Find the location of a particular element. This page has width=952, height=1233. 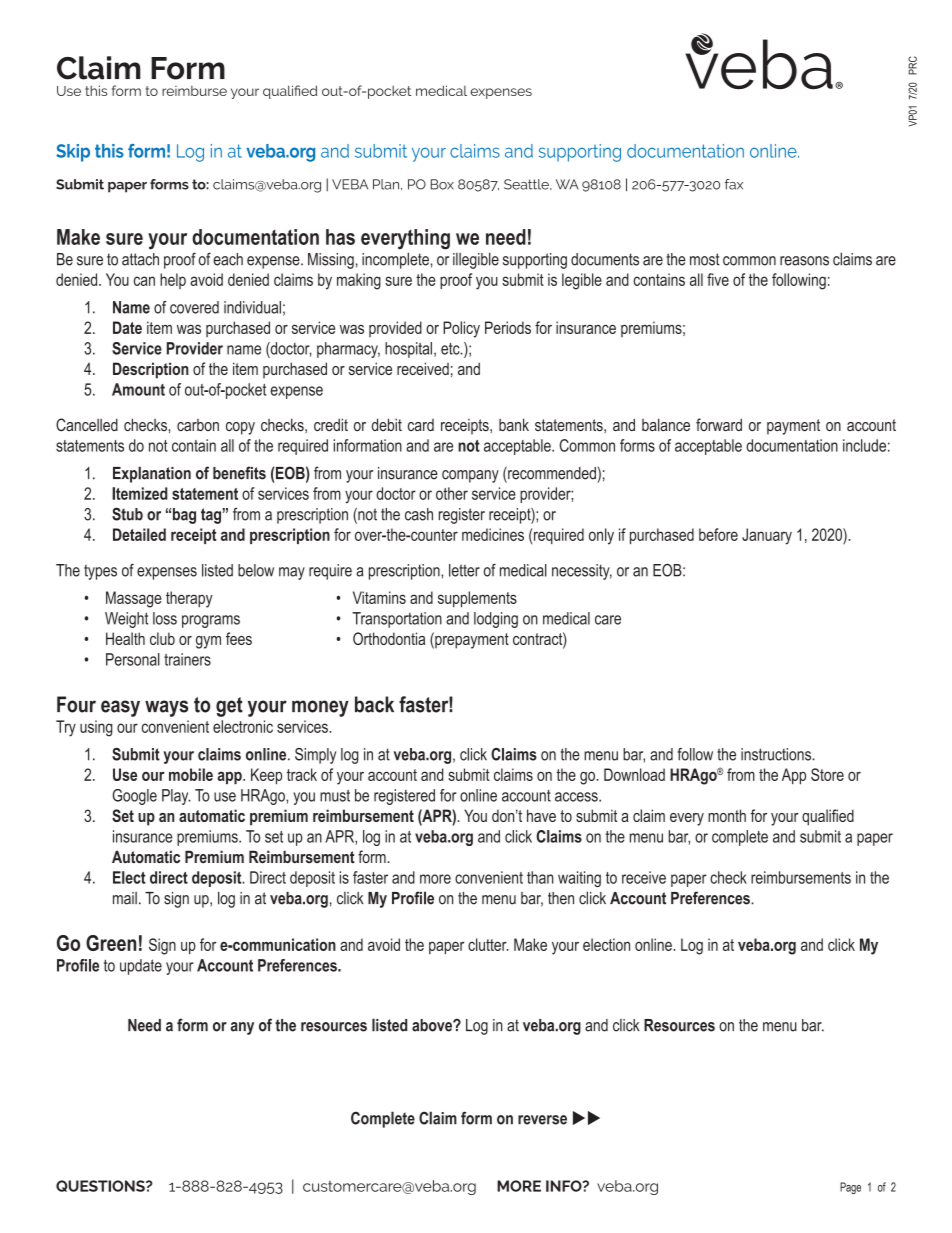

QUESTIONS is located at coordinates (101, 1186).
